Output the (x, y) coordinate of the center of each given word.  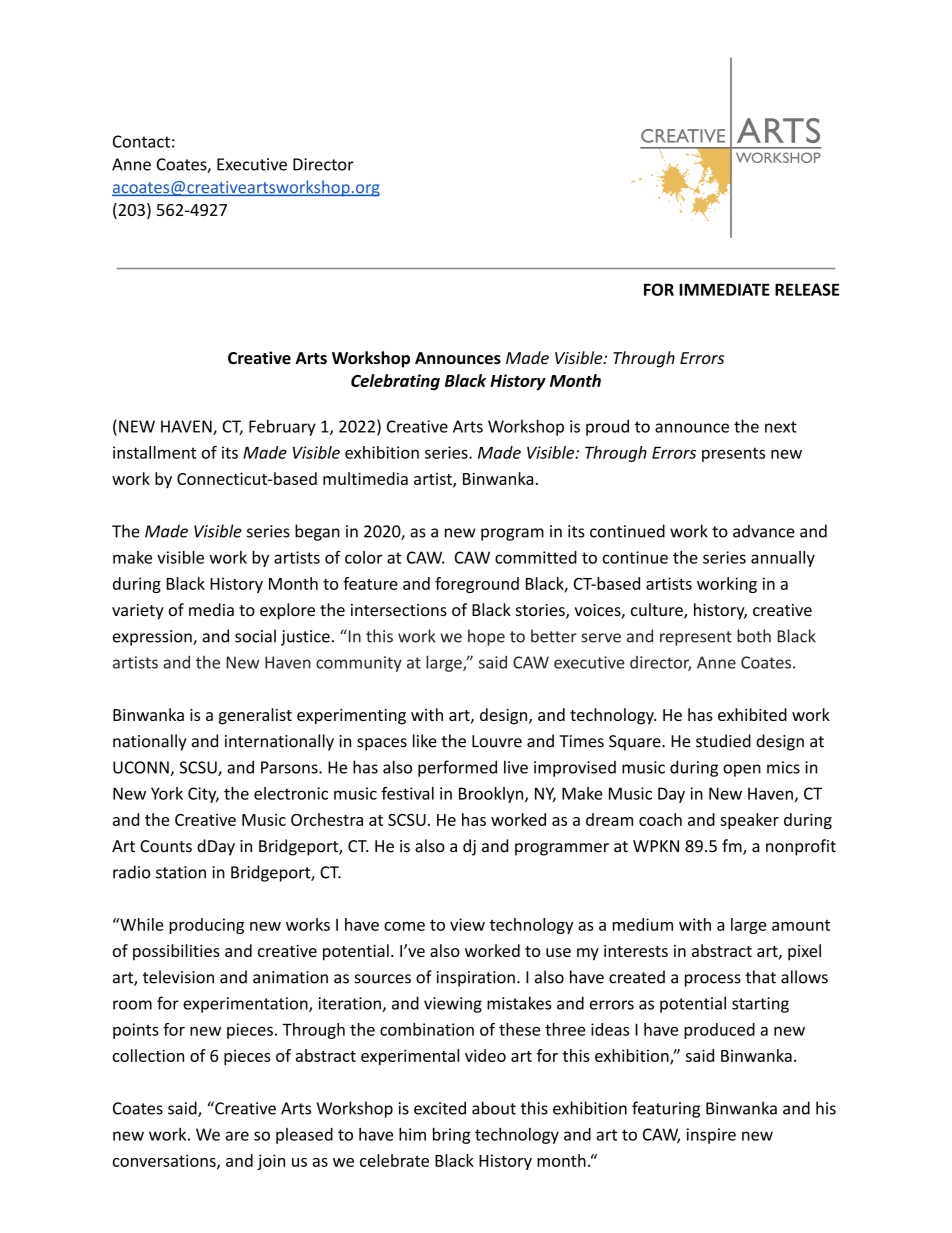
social (255, 636)
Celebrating (395, 382)
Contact (141, 141)
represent (696, 638)
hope (486, 637)
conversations (165, 1161)
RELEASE (807, 289)
